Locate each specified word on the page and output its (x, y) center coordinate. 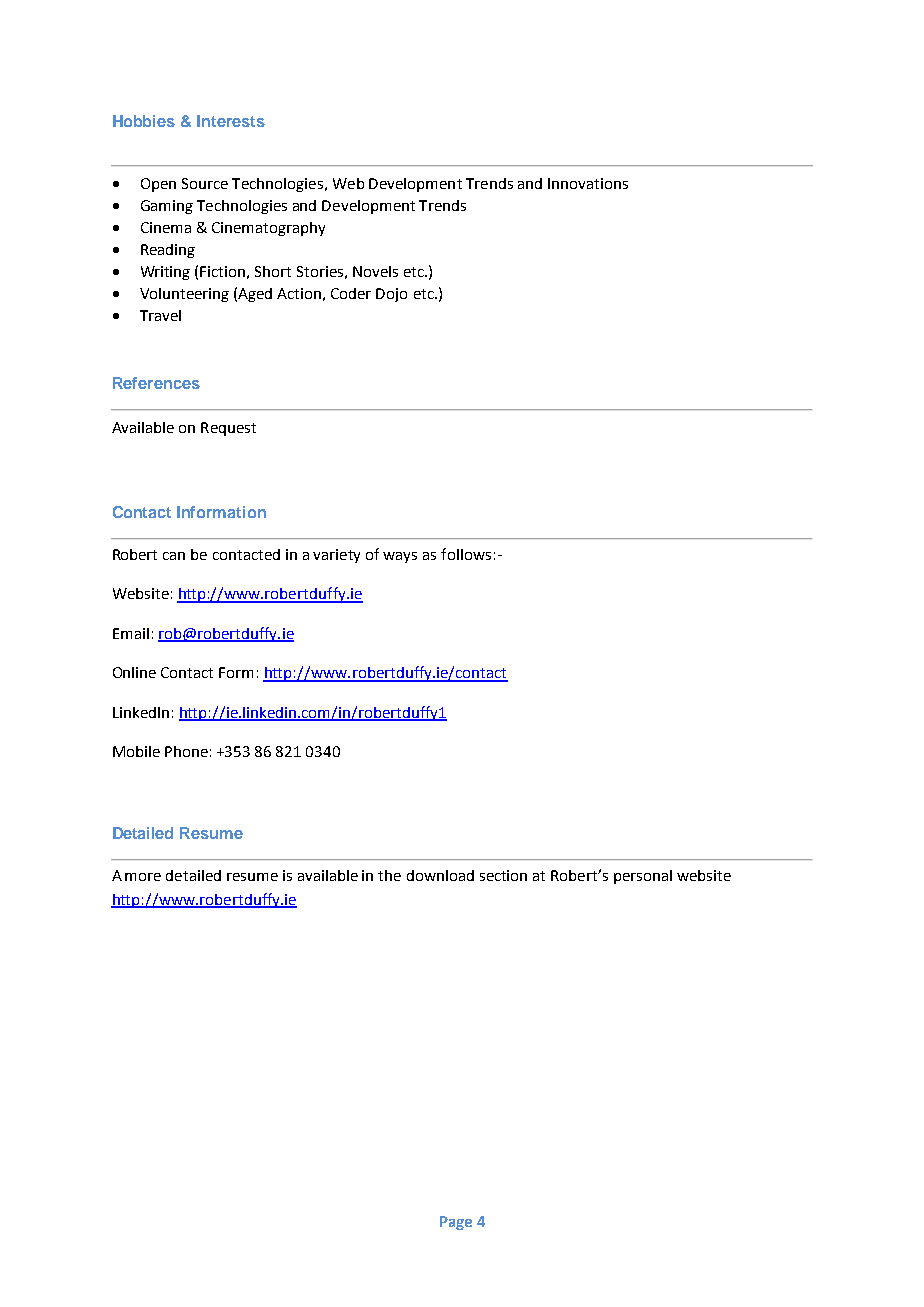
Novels (375, 271)
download (440, 875)
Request (228, 429)
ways (400, 557)
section (503, 875)
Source (205, 183)
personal (643, 877)
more (143, 877)
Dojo (391, 295)
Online (134, 672)
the (389, 875)
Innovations (588, 183)
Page (456, 1223)
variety (336, 556)
